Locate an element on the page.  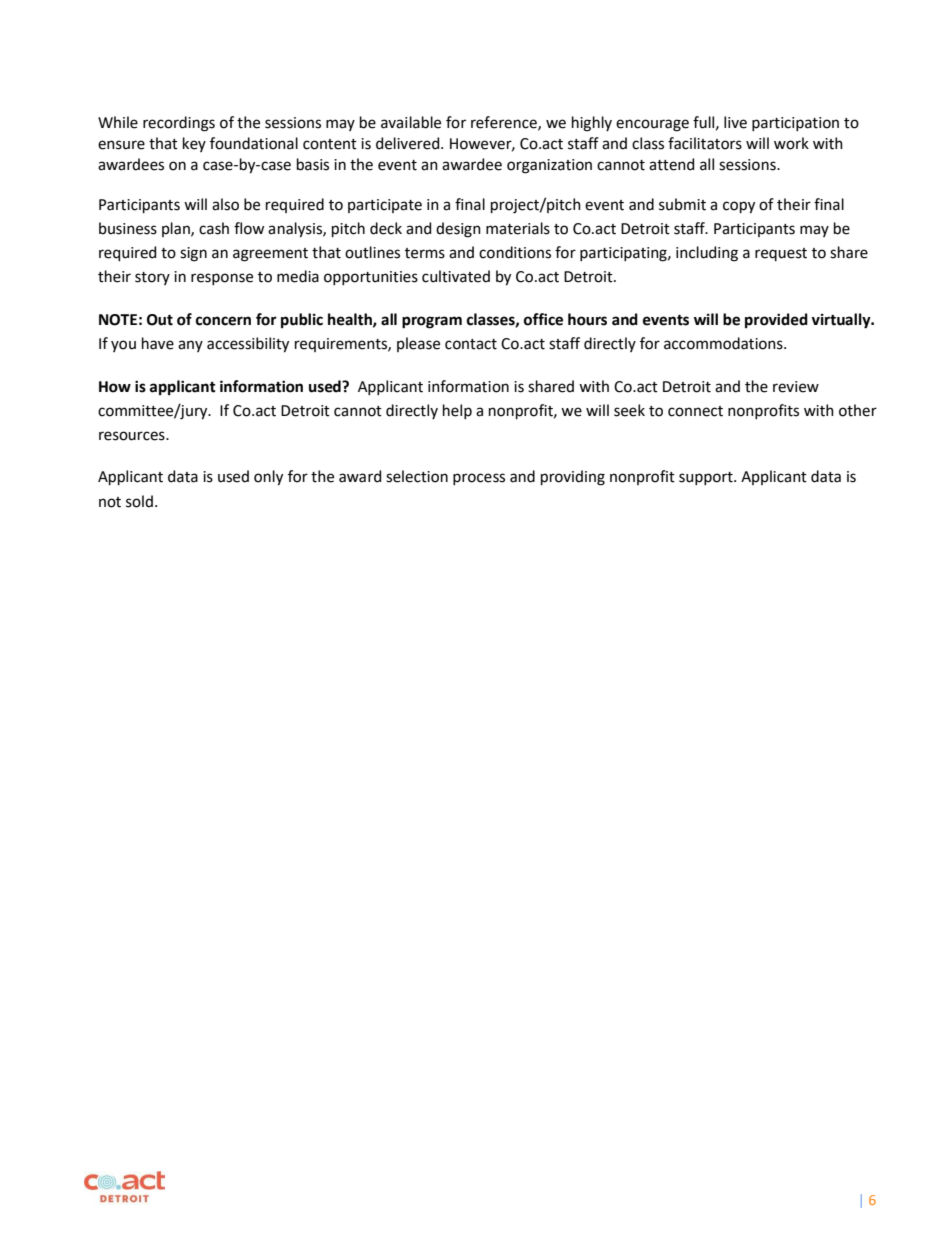
key is located at coordinates (194, 144).
